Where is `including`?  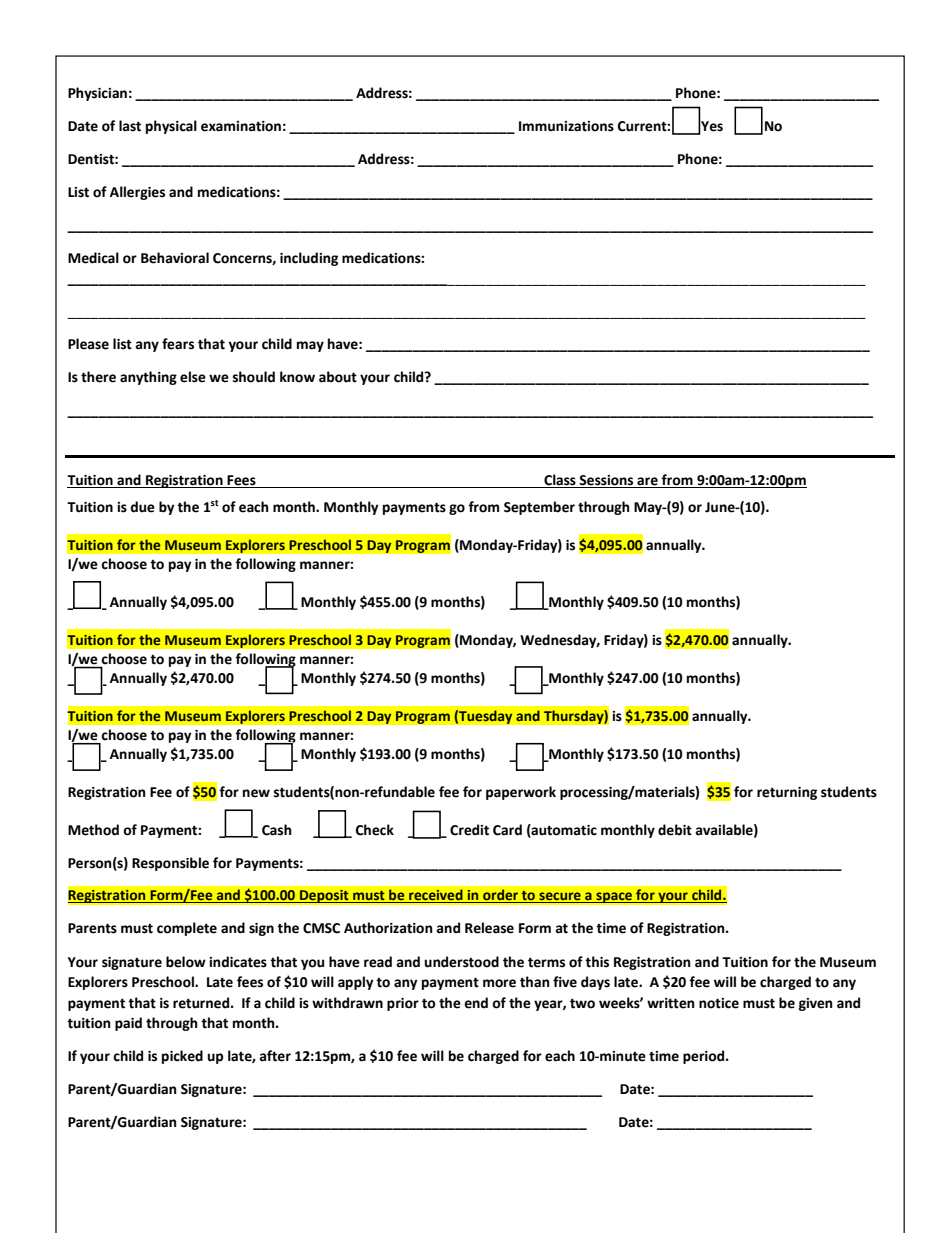
including is located at coordinates (309, 259).
